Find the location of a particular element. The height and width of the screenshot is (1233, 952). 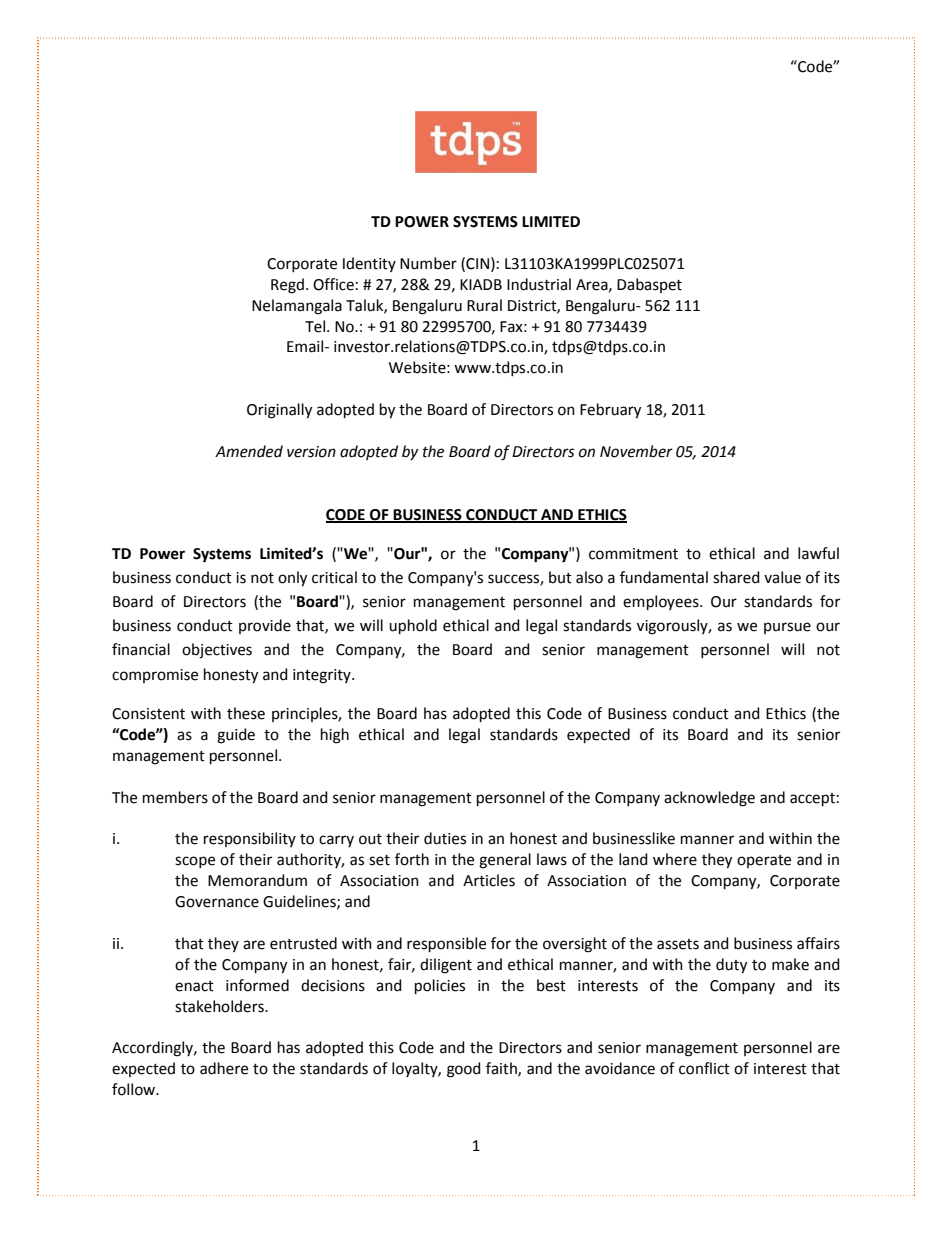

Amended is located at coordinates (249, 451).
